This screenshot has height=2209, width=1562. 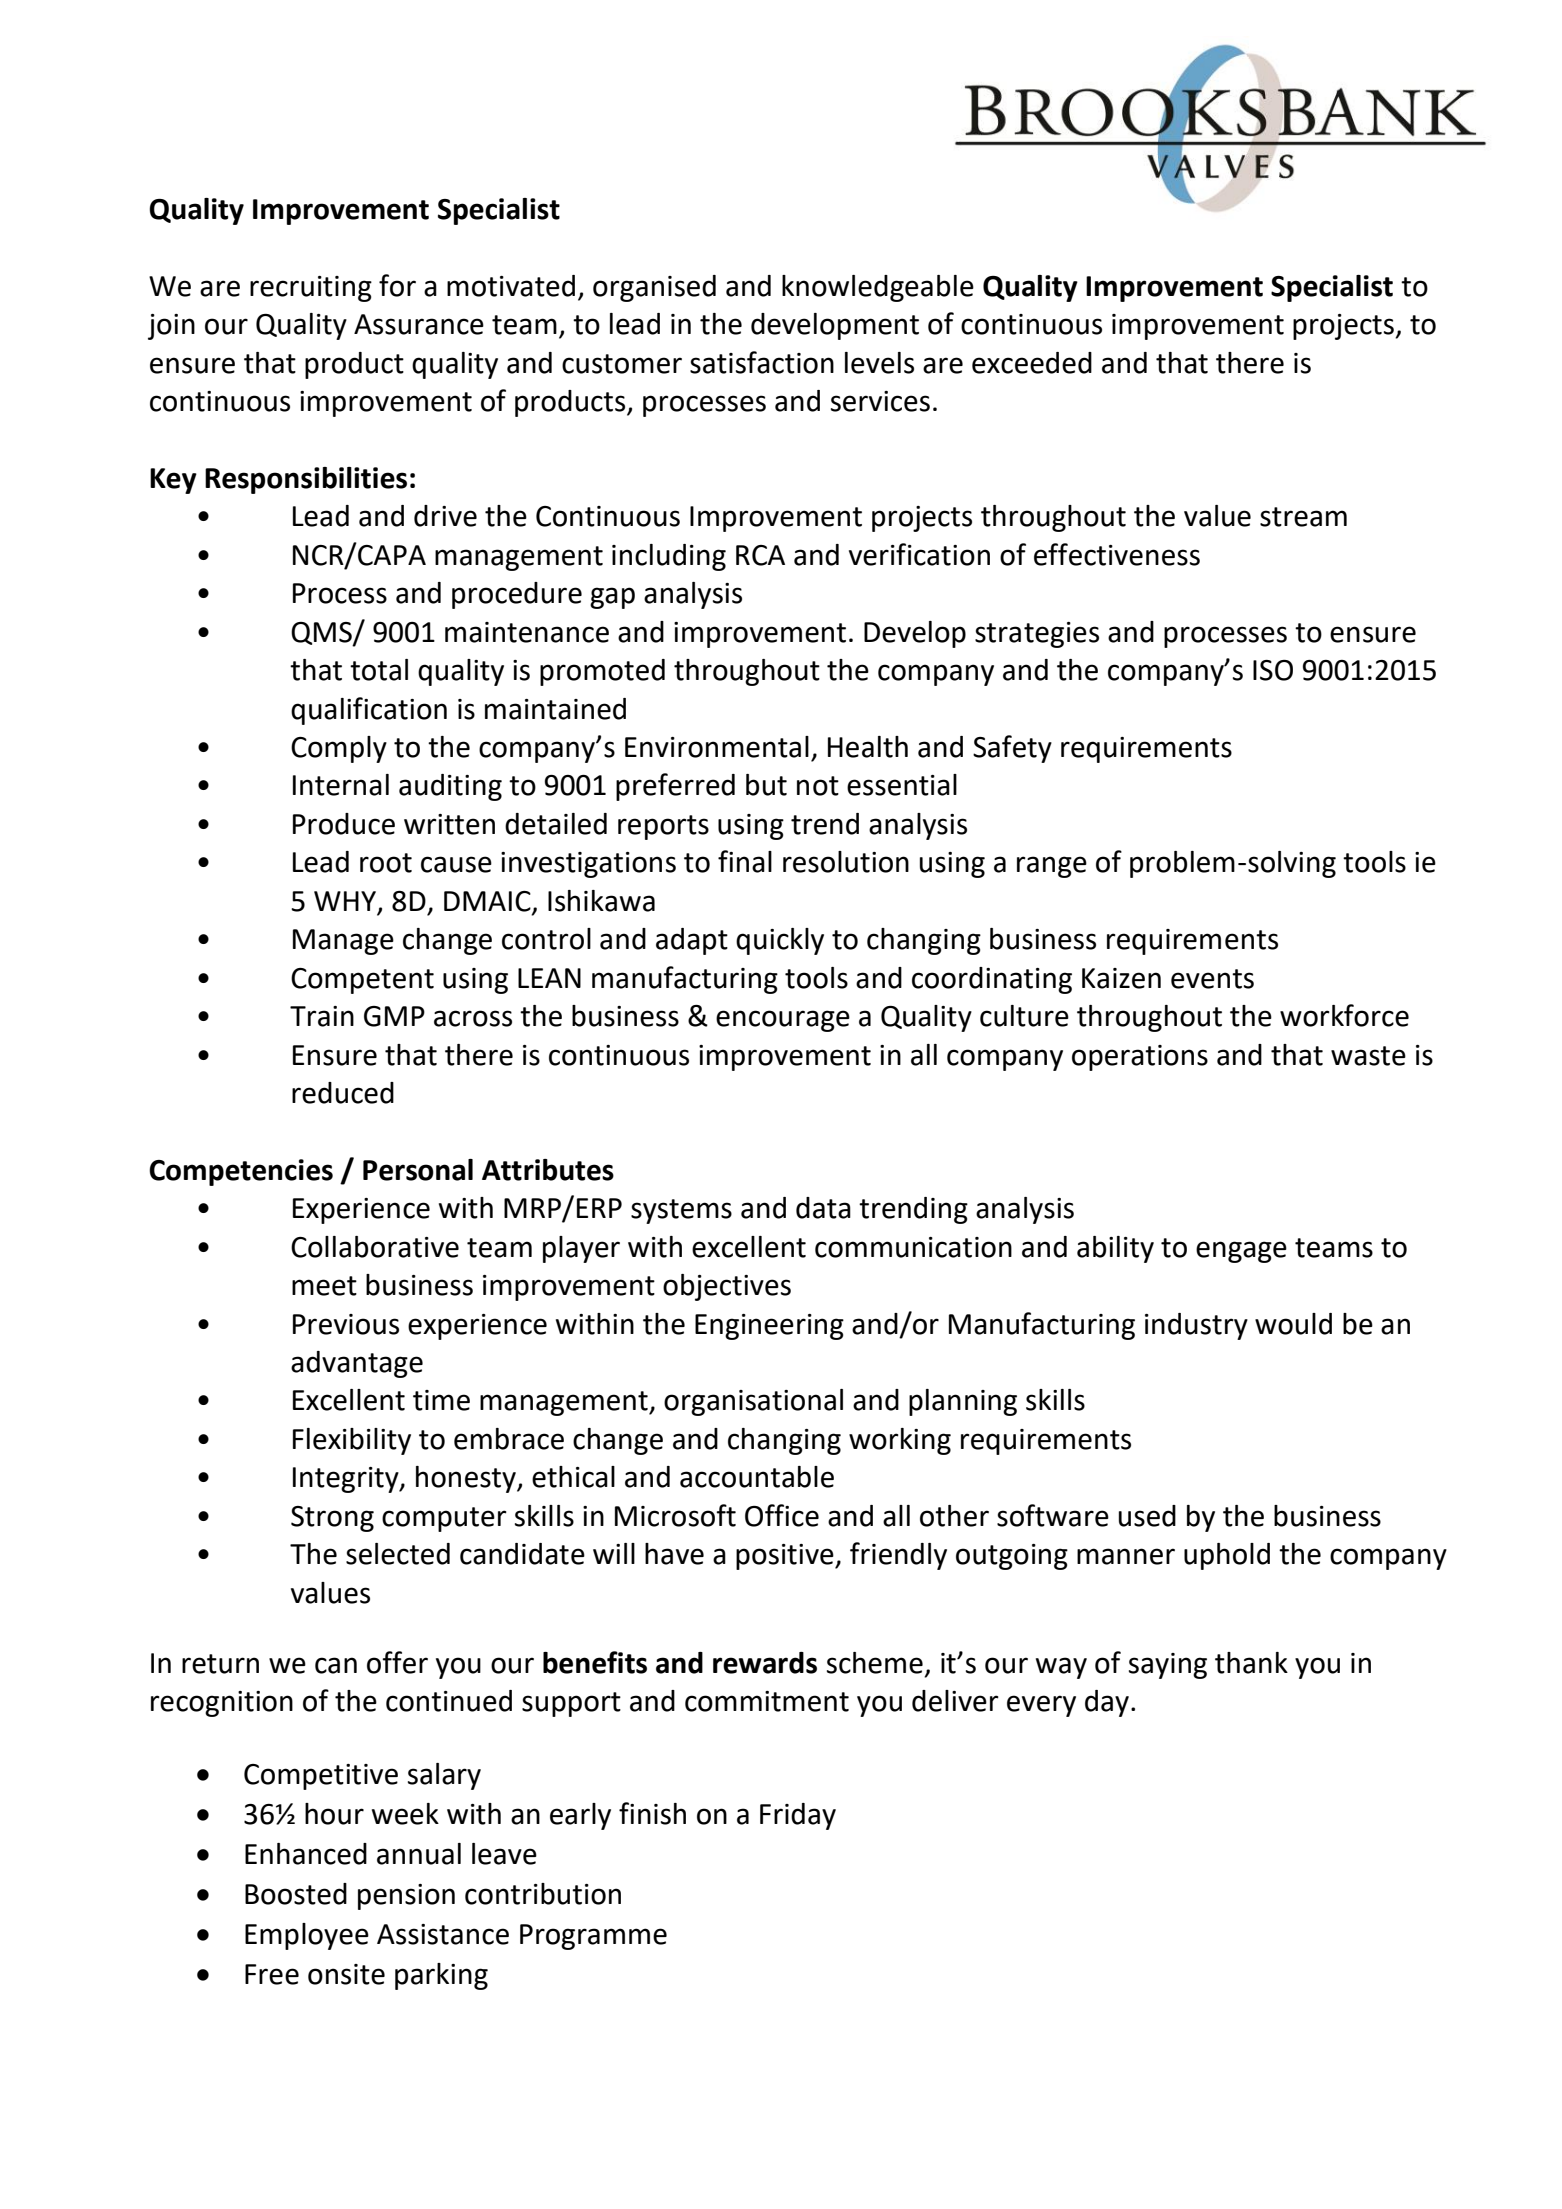 I want to click on Comply, so click(x=339, y=749).
